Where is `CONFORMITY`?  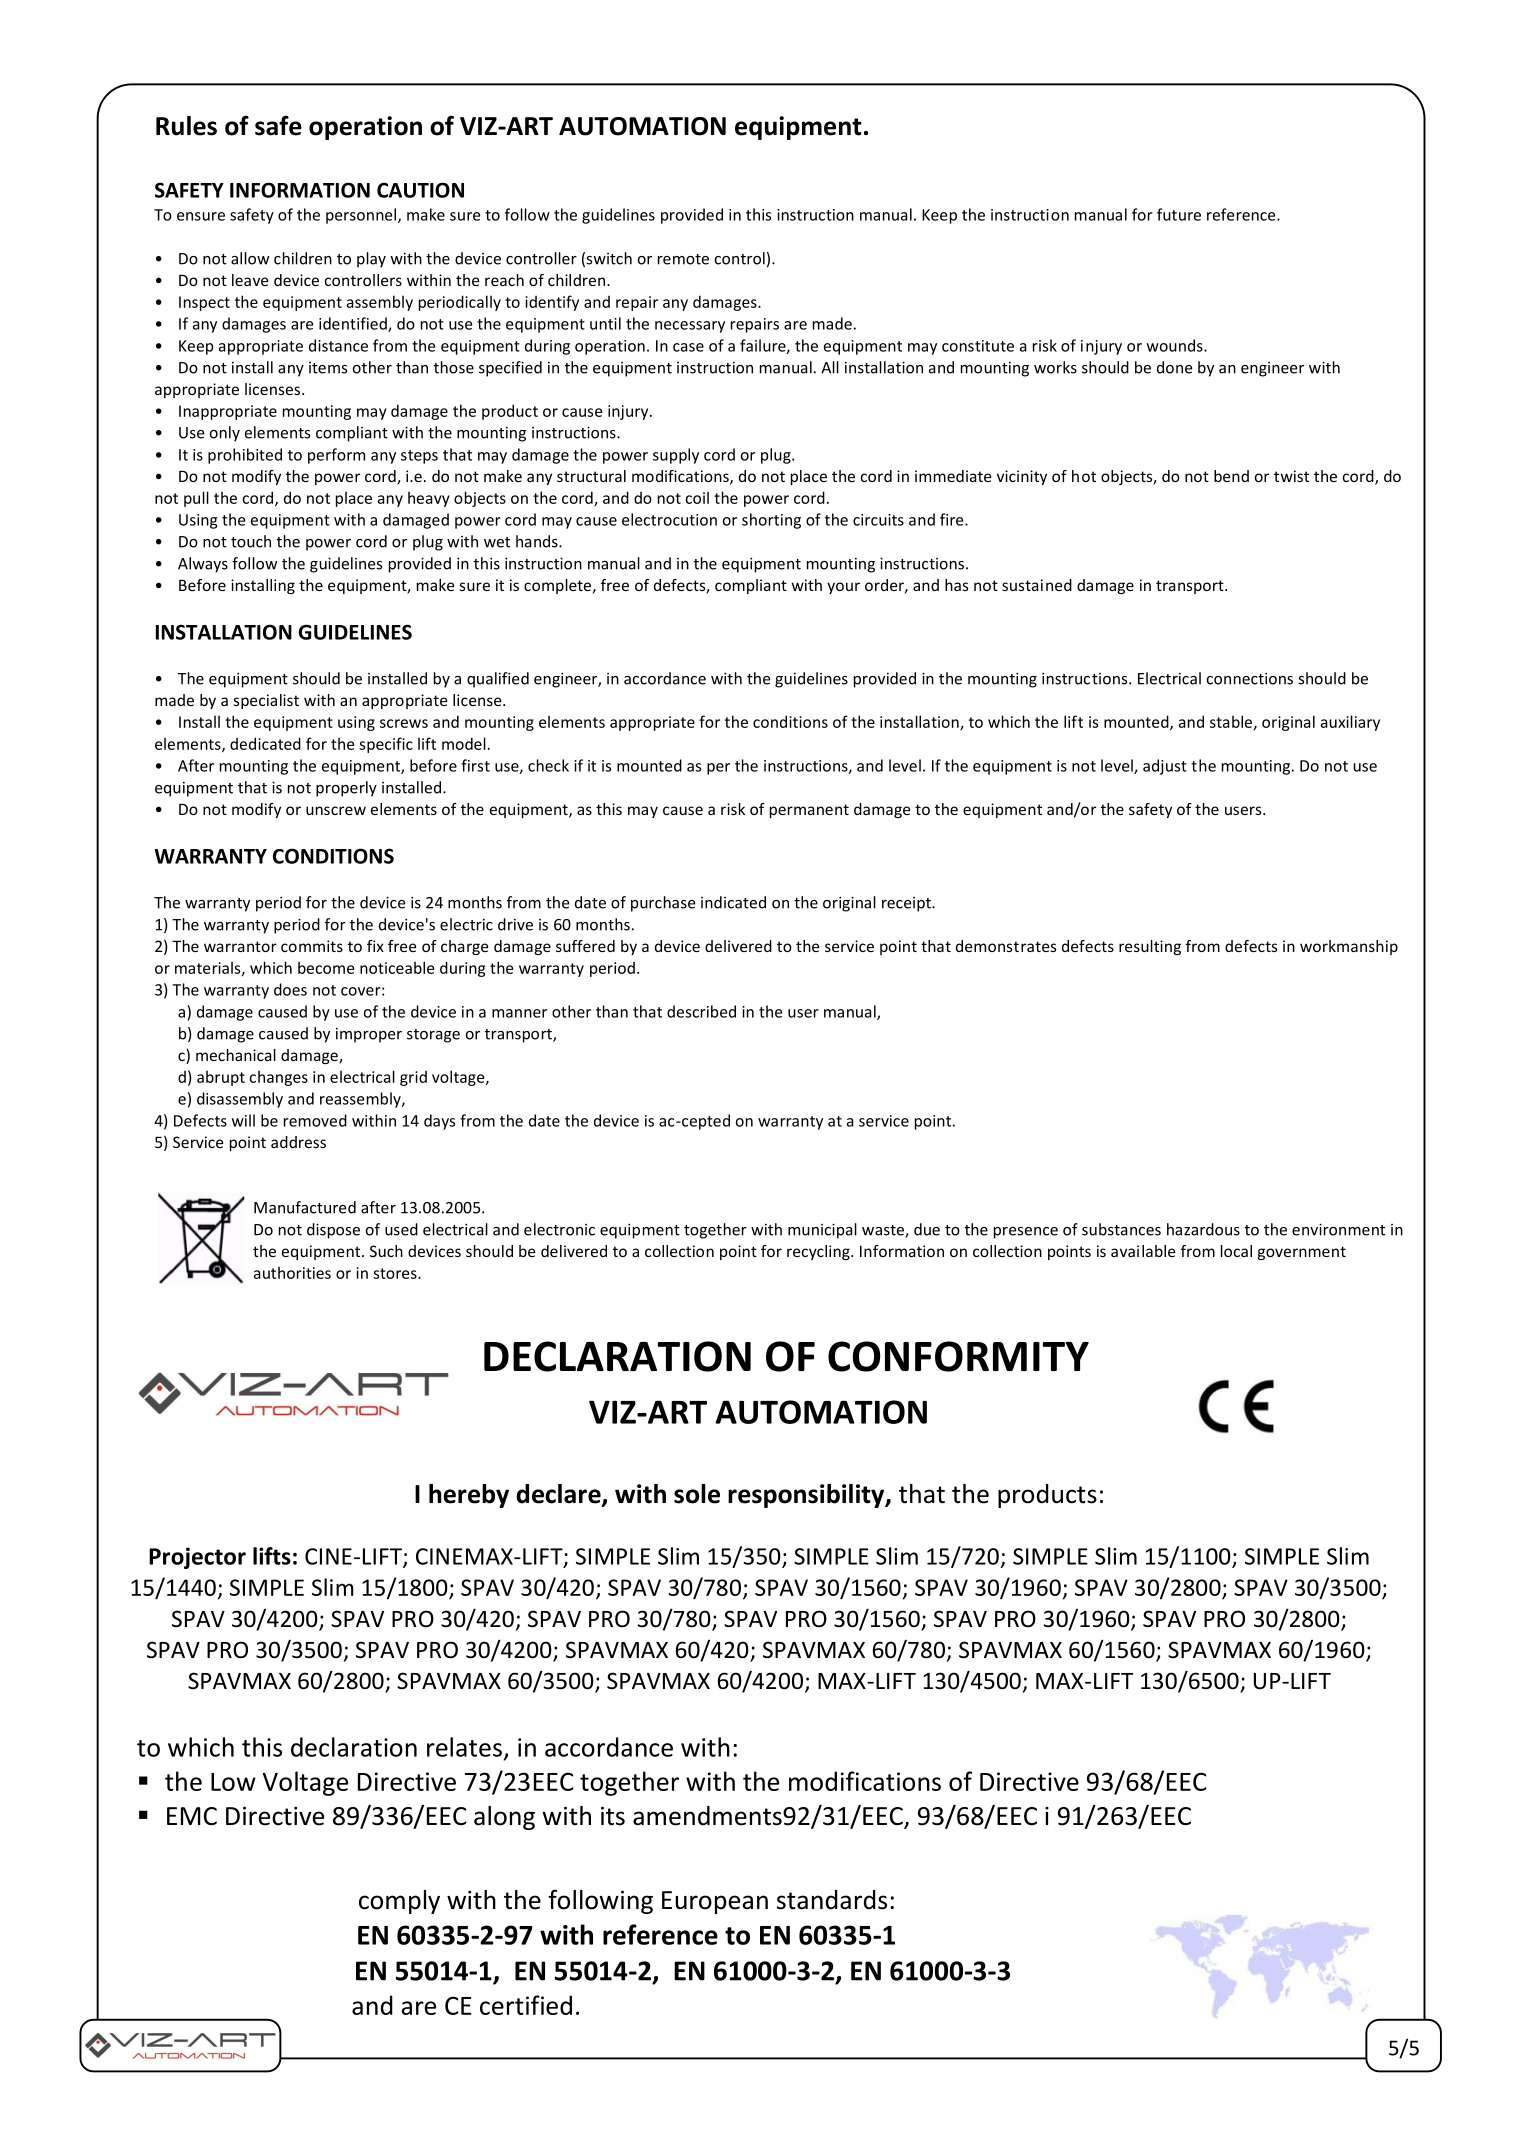
CONFORMITY is located at coordinates (958, 1356).
